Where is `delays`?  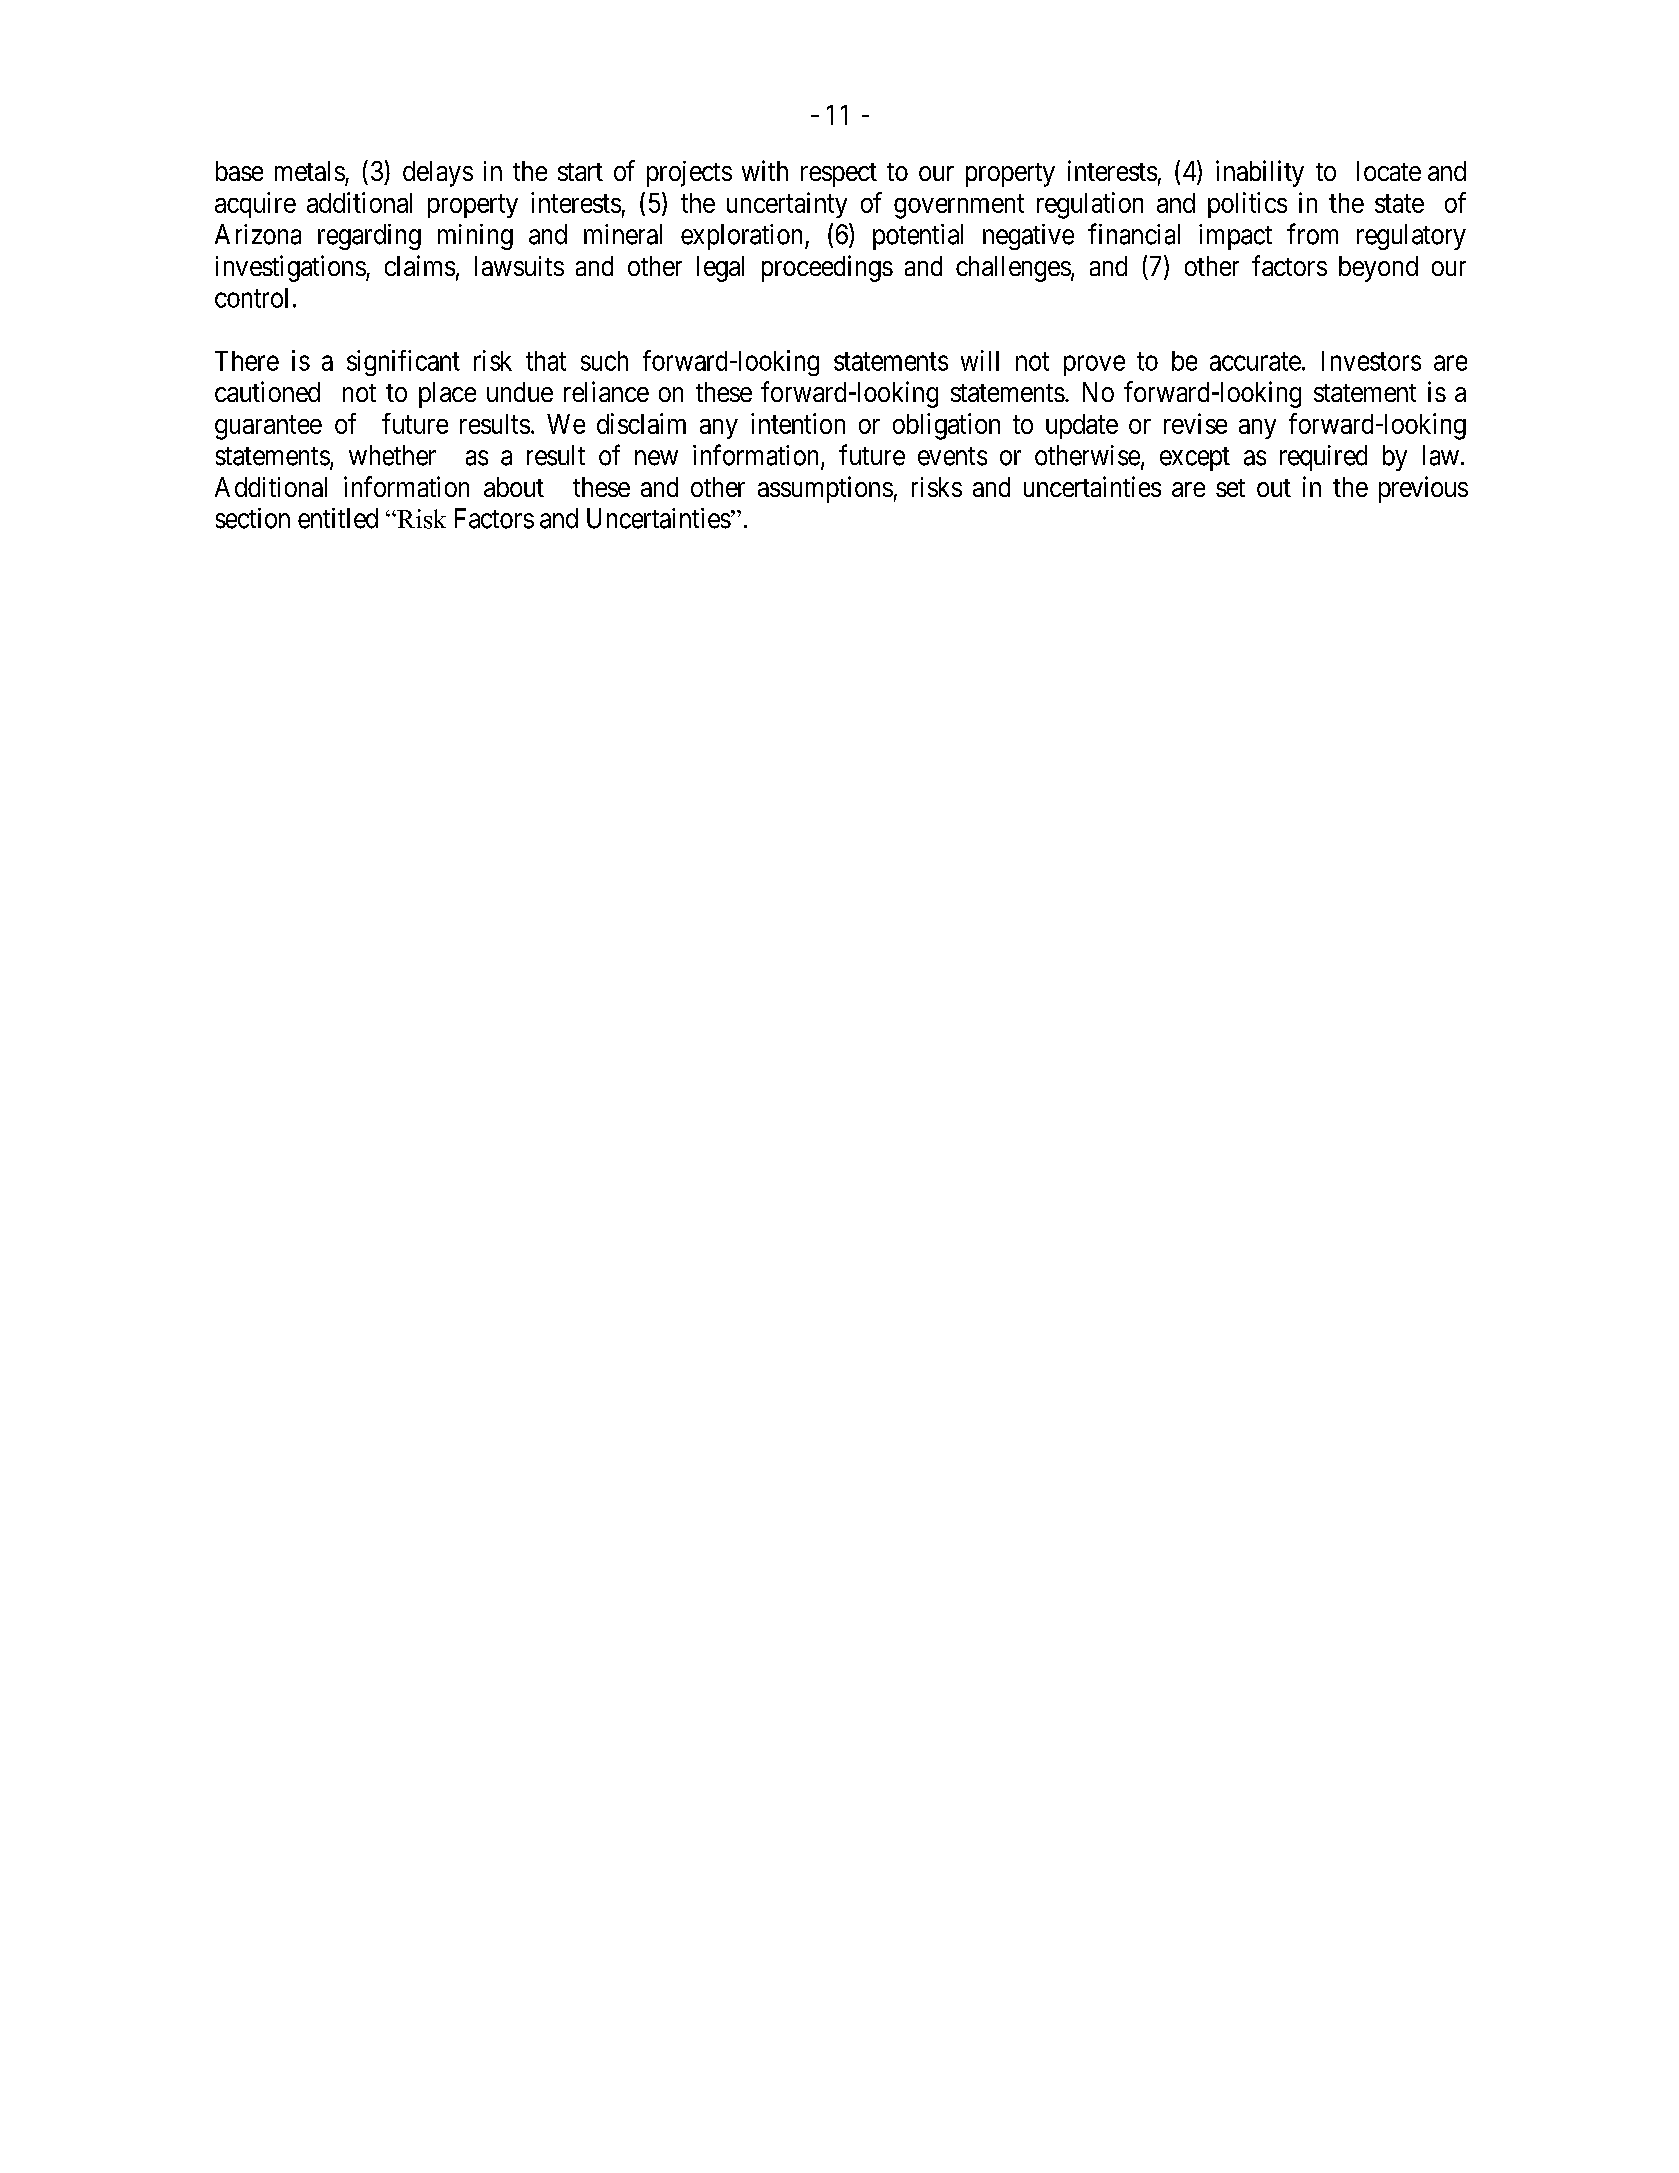
delays is located at coordinates (438, 174).
